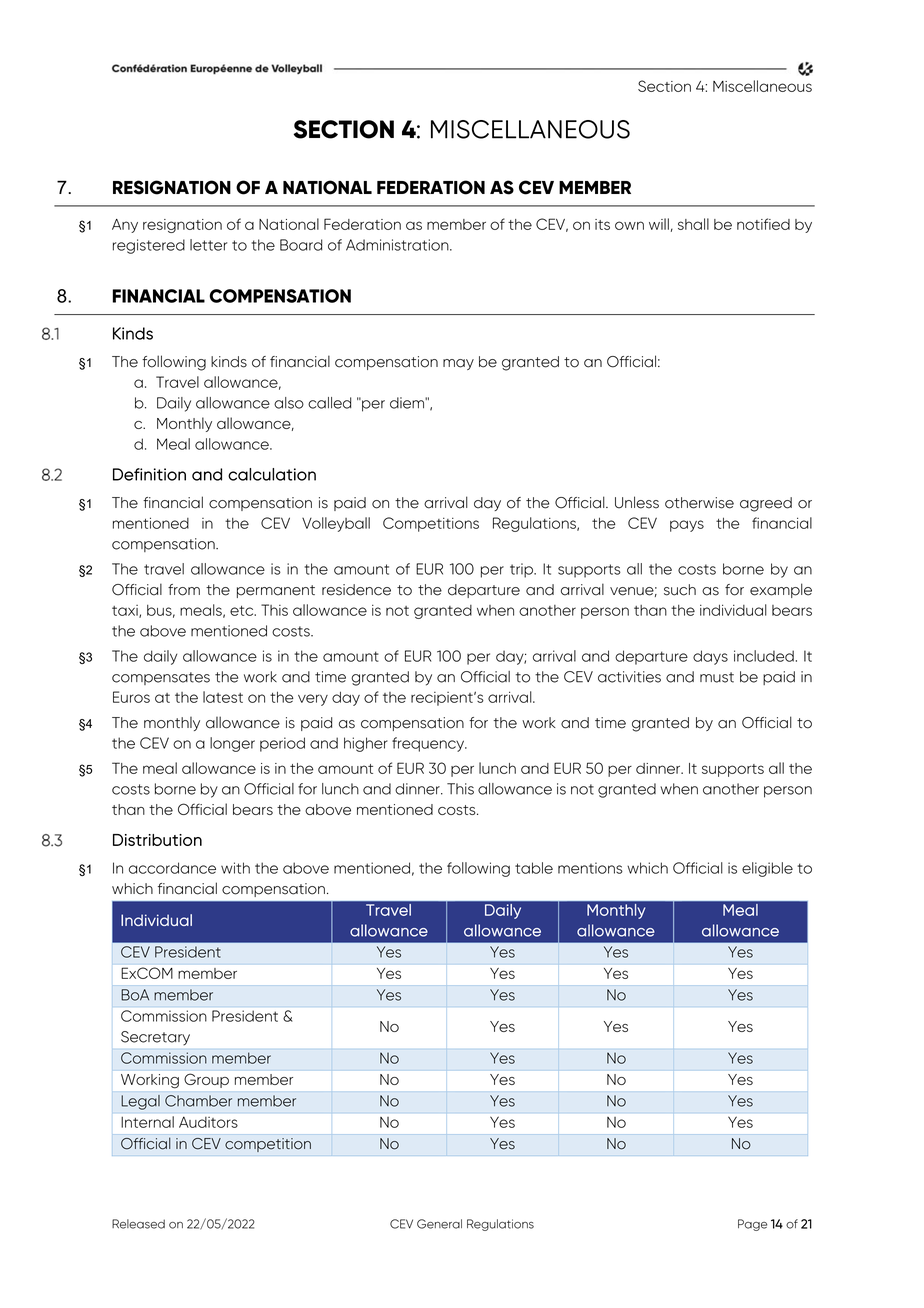 This screenshot has height=1308, width=924. I want to click on must, so click(717, 677).
